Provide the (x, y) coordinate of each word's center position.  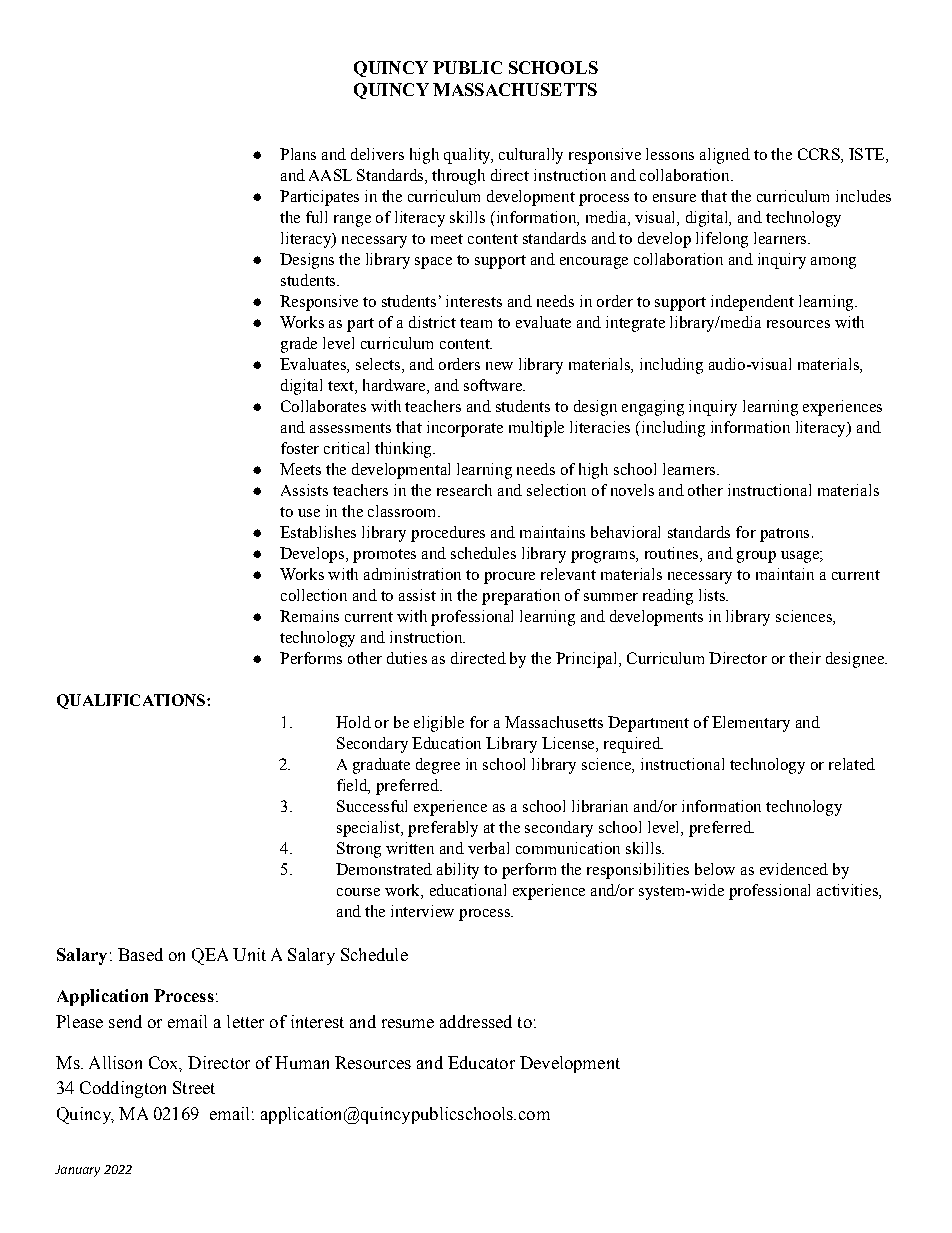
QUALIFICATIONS (132, 701)
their (805, 658)
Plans (298, 154)
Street (194, 1087)
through (458, 177)
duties (407, 658)
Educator (481, 1062)
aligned (725, 156)
